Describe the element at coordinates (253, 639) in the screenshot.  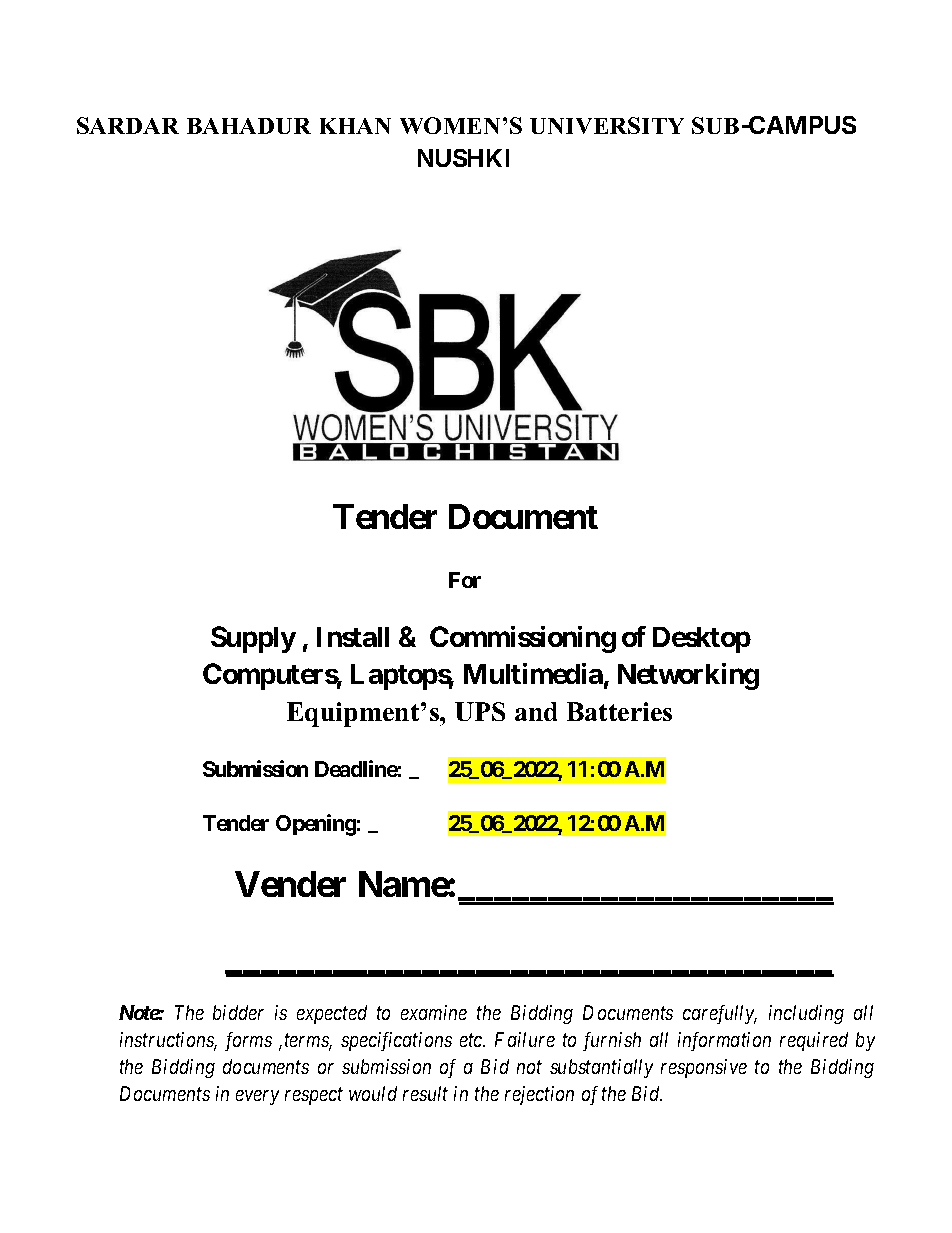
I see `Supply` at that location.
